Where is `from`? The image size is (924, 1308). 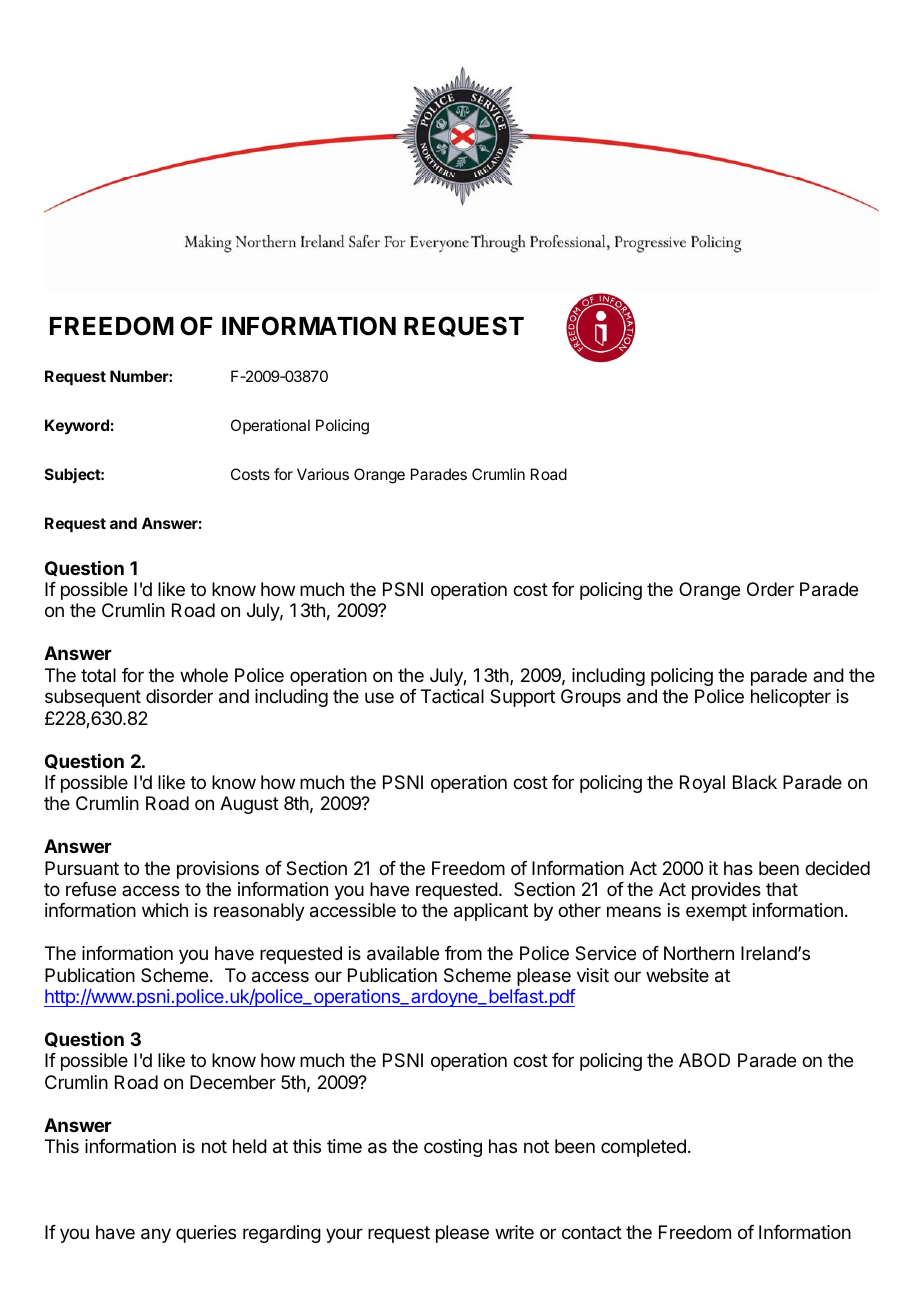 from is located at coordinates (463, 953).
